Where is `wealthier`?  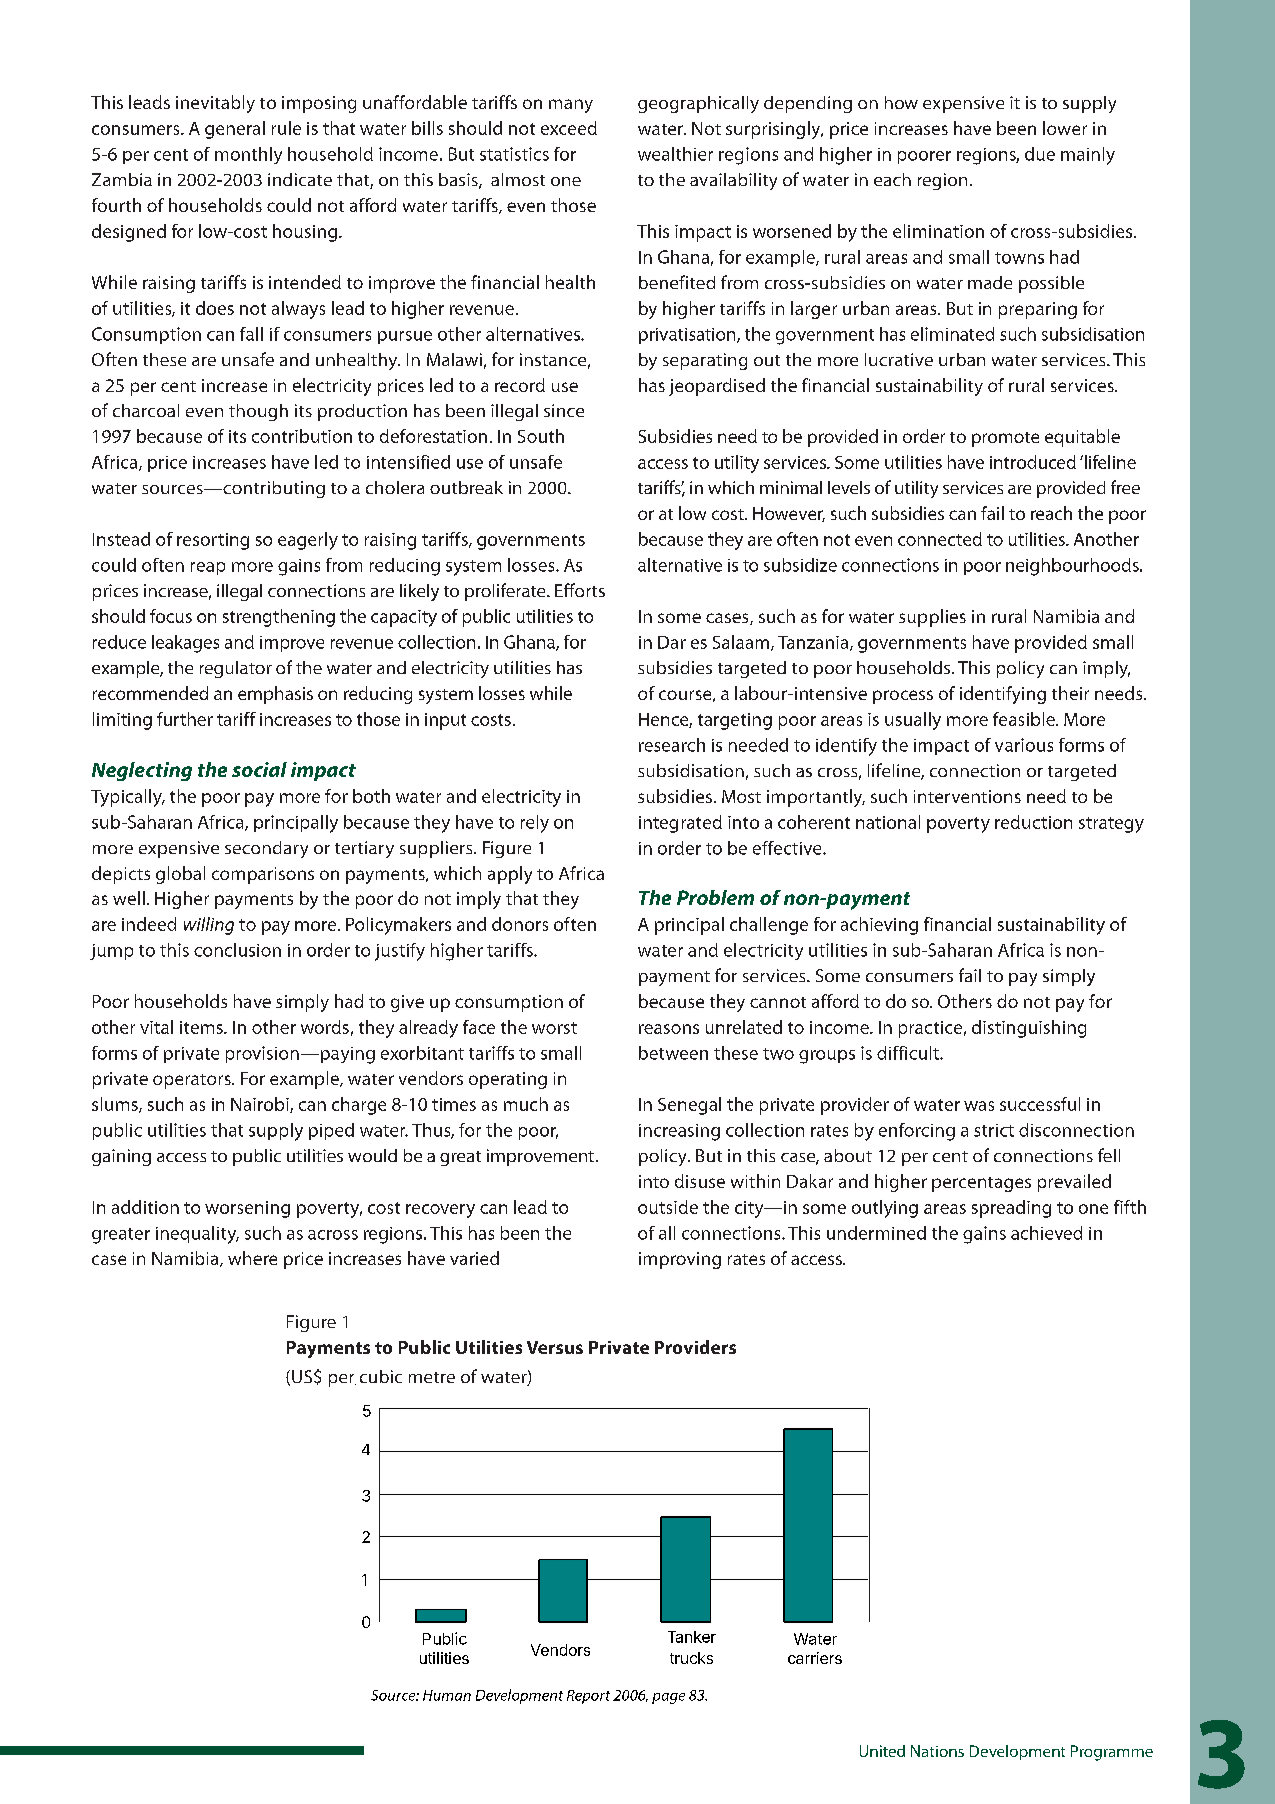 wealthier is located at coordinates (675, 154).
